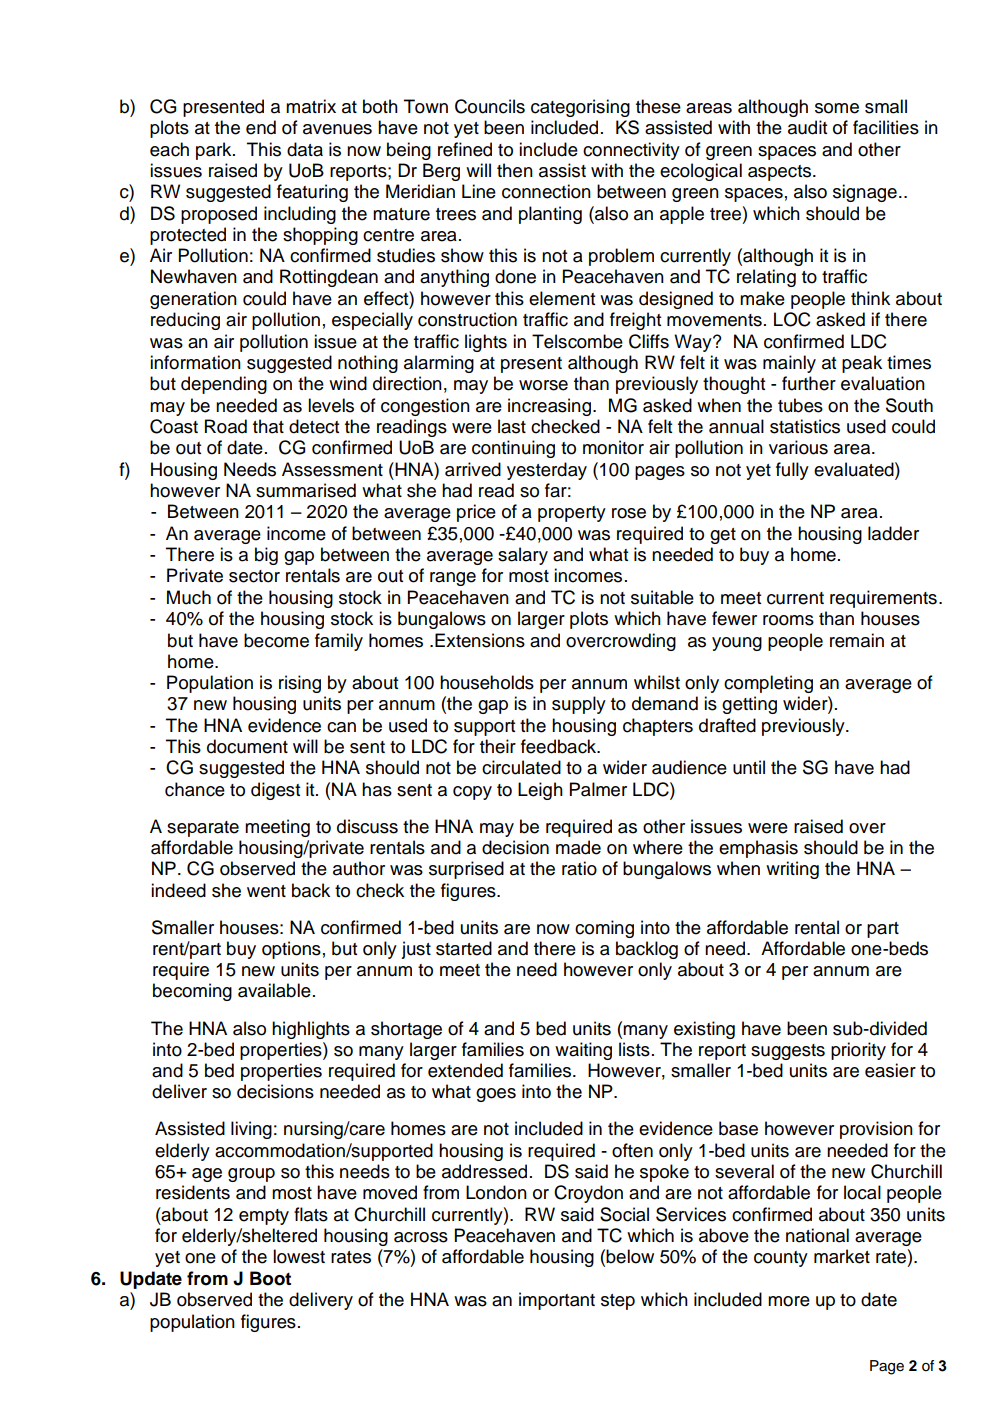  I want to click on supply, so click(579, 705).
